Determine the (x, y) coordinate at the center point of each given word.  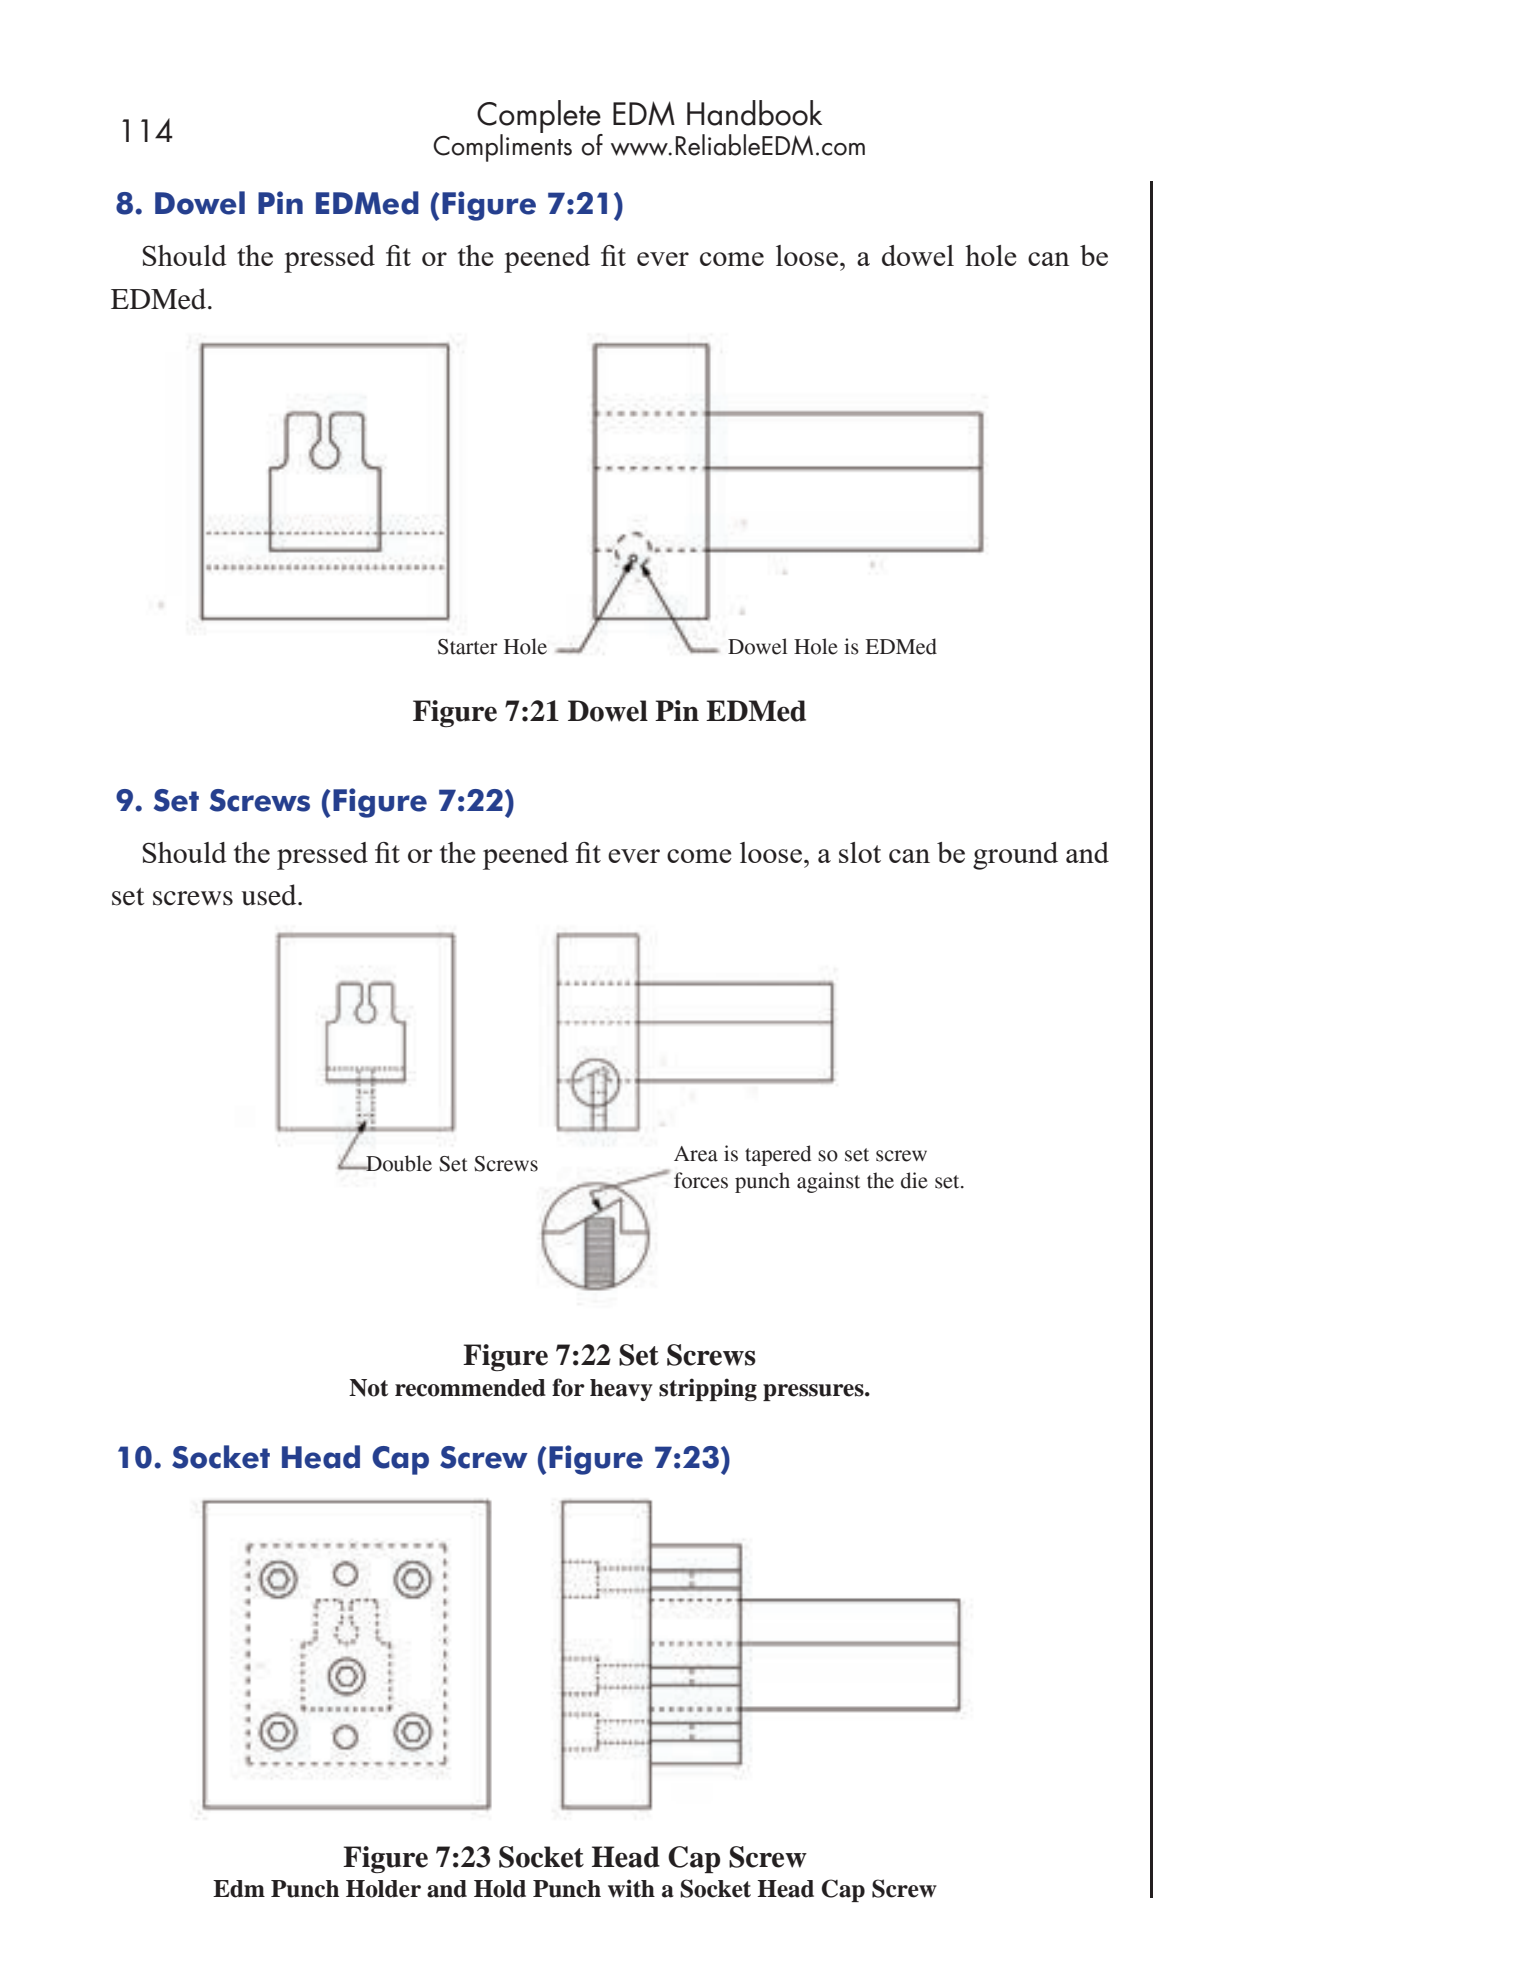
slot (860, 852)
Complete (540, 117)
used (270, 895)
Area (696, 1154)
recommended (470, 1388)
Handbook (754, 113)
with (631, 1888)
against (828, 1182)
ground (1015, 856)
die (914, 1180)
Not (368, 1388)
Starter (468, 647)
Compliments (502, 147)
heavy (621, 1390)
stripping (708, 1389)
